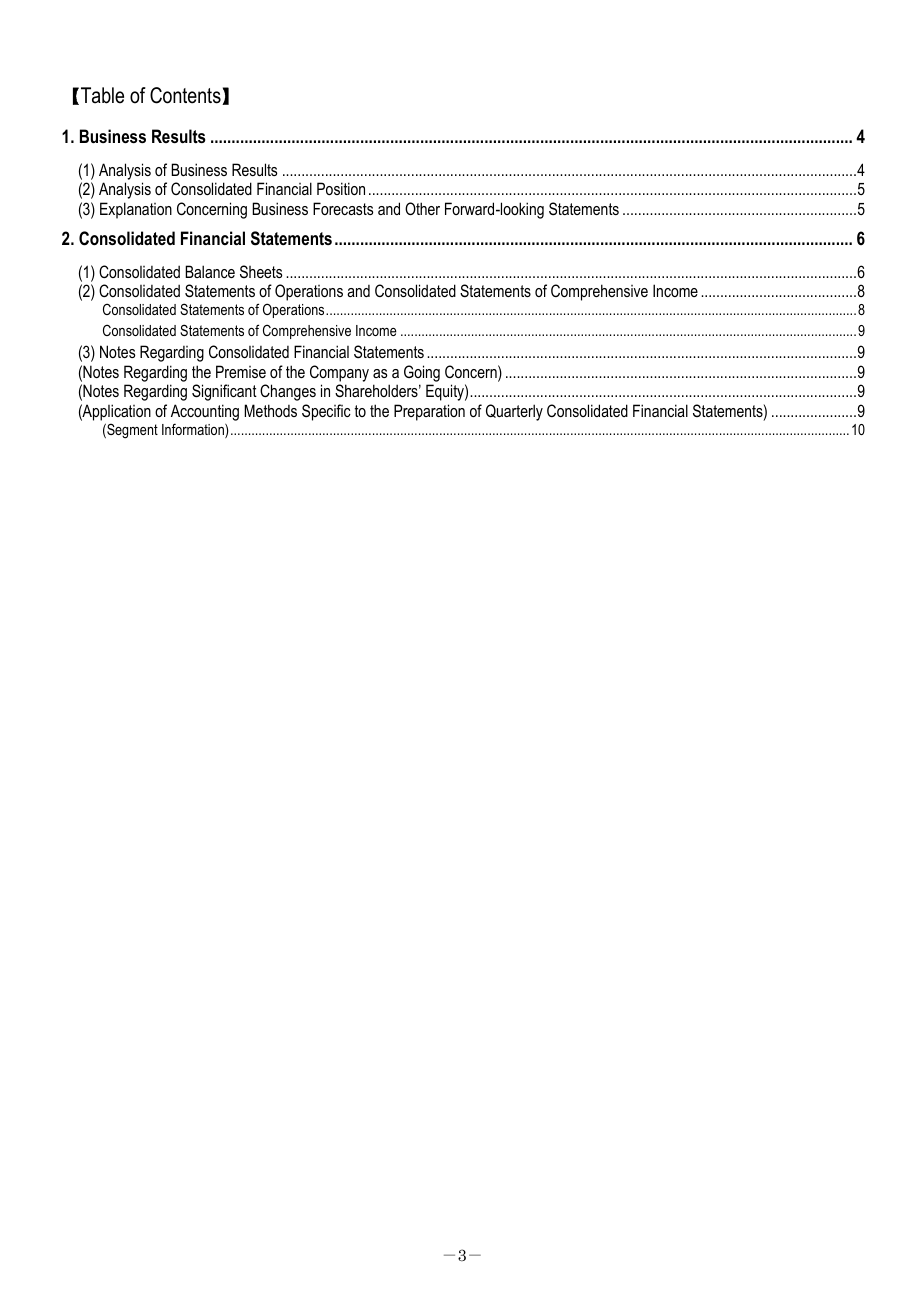  What do you see at coordinates (326, 412) in the page?
I see `Specific` at bounding box center [326, 412].
